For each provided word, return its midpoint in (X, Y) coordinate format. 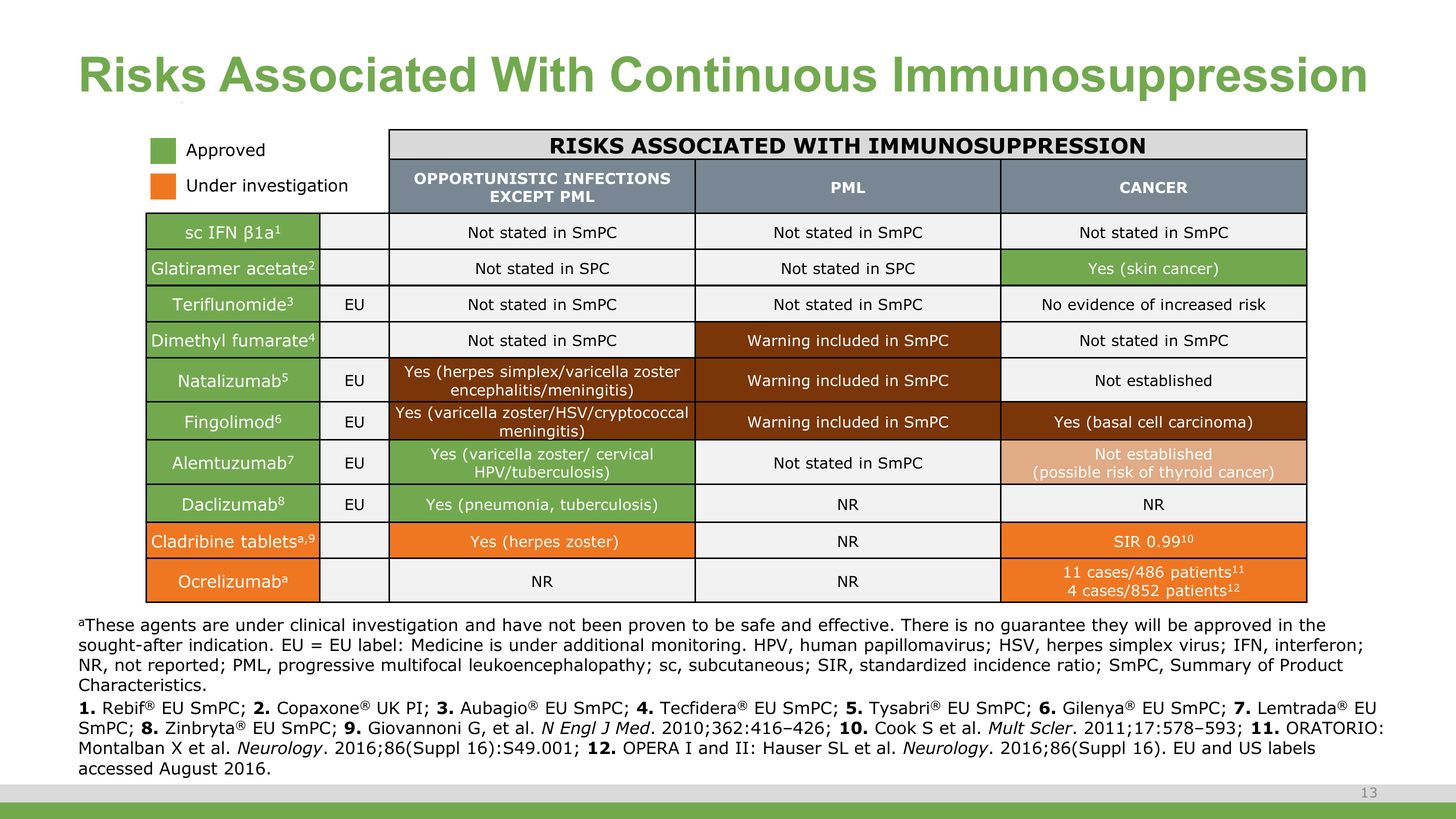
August (188, 770)
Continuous (743, 74)
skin (1141, 268)
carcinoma (1207, 422)
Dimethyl (188, 342)
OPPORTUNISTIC (485, 178)
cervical (624, 454)
